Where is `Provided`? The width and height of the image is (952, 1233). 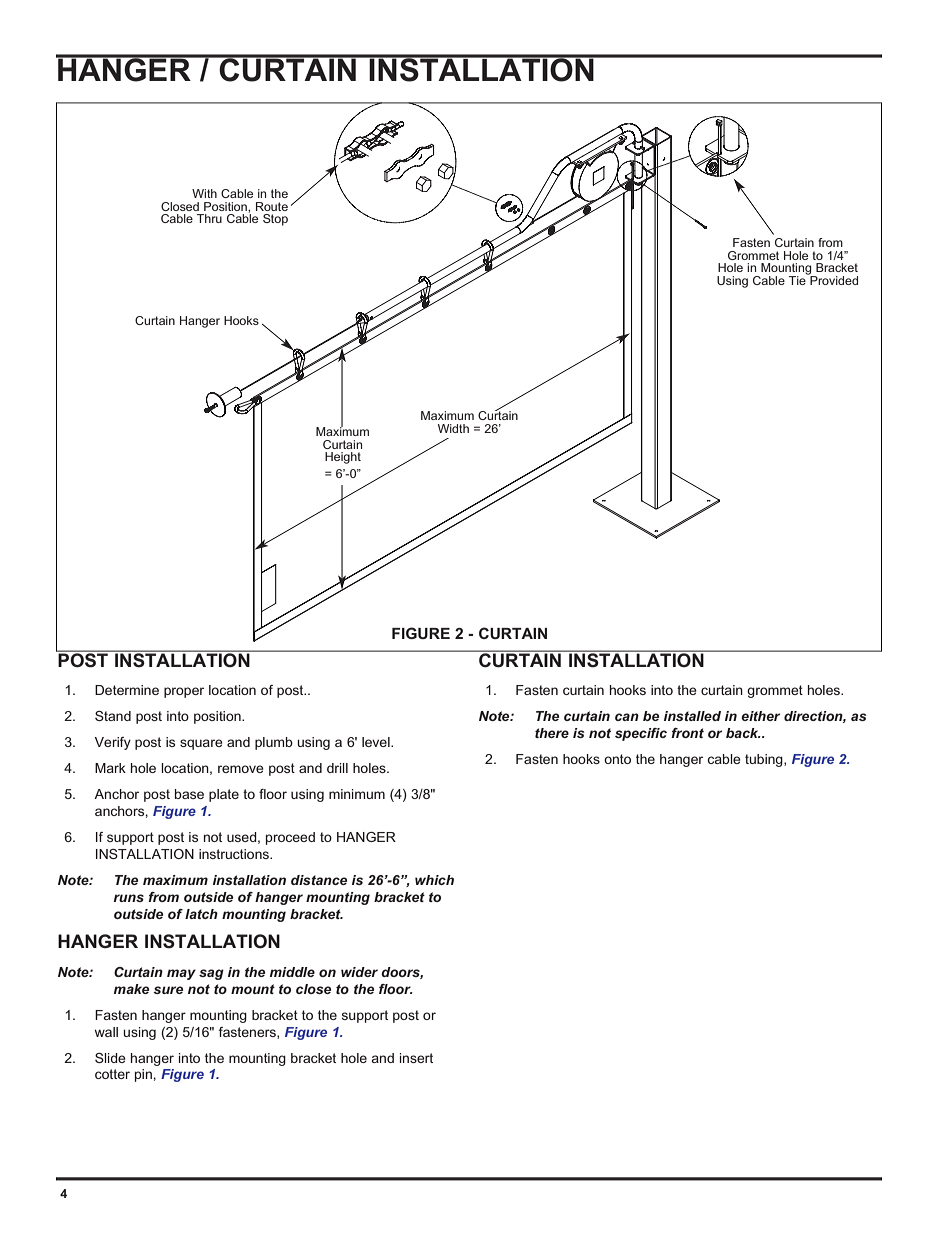 Provided is located at coordinates (833, 279).
